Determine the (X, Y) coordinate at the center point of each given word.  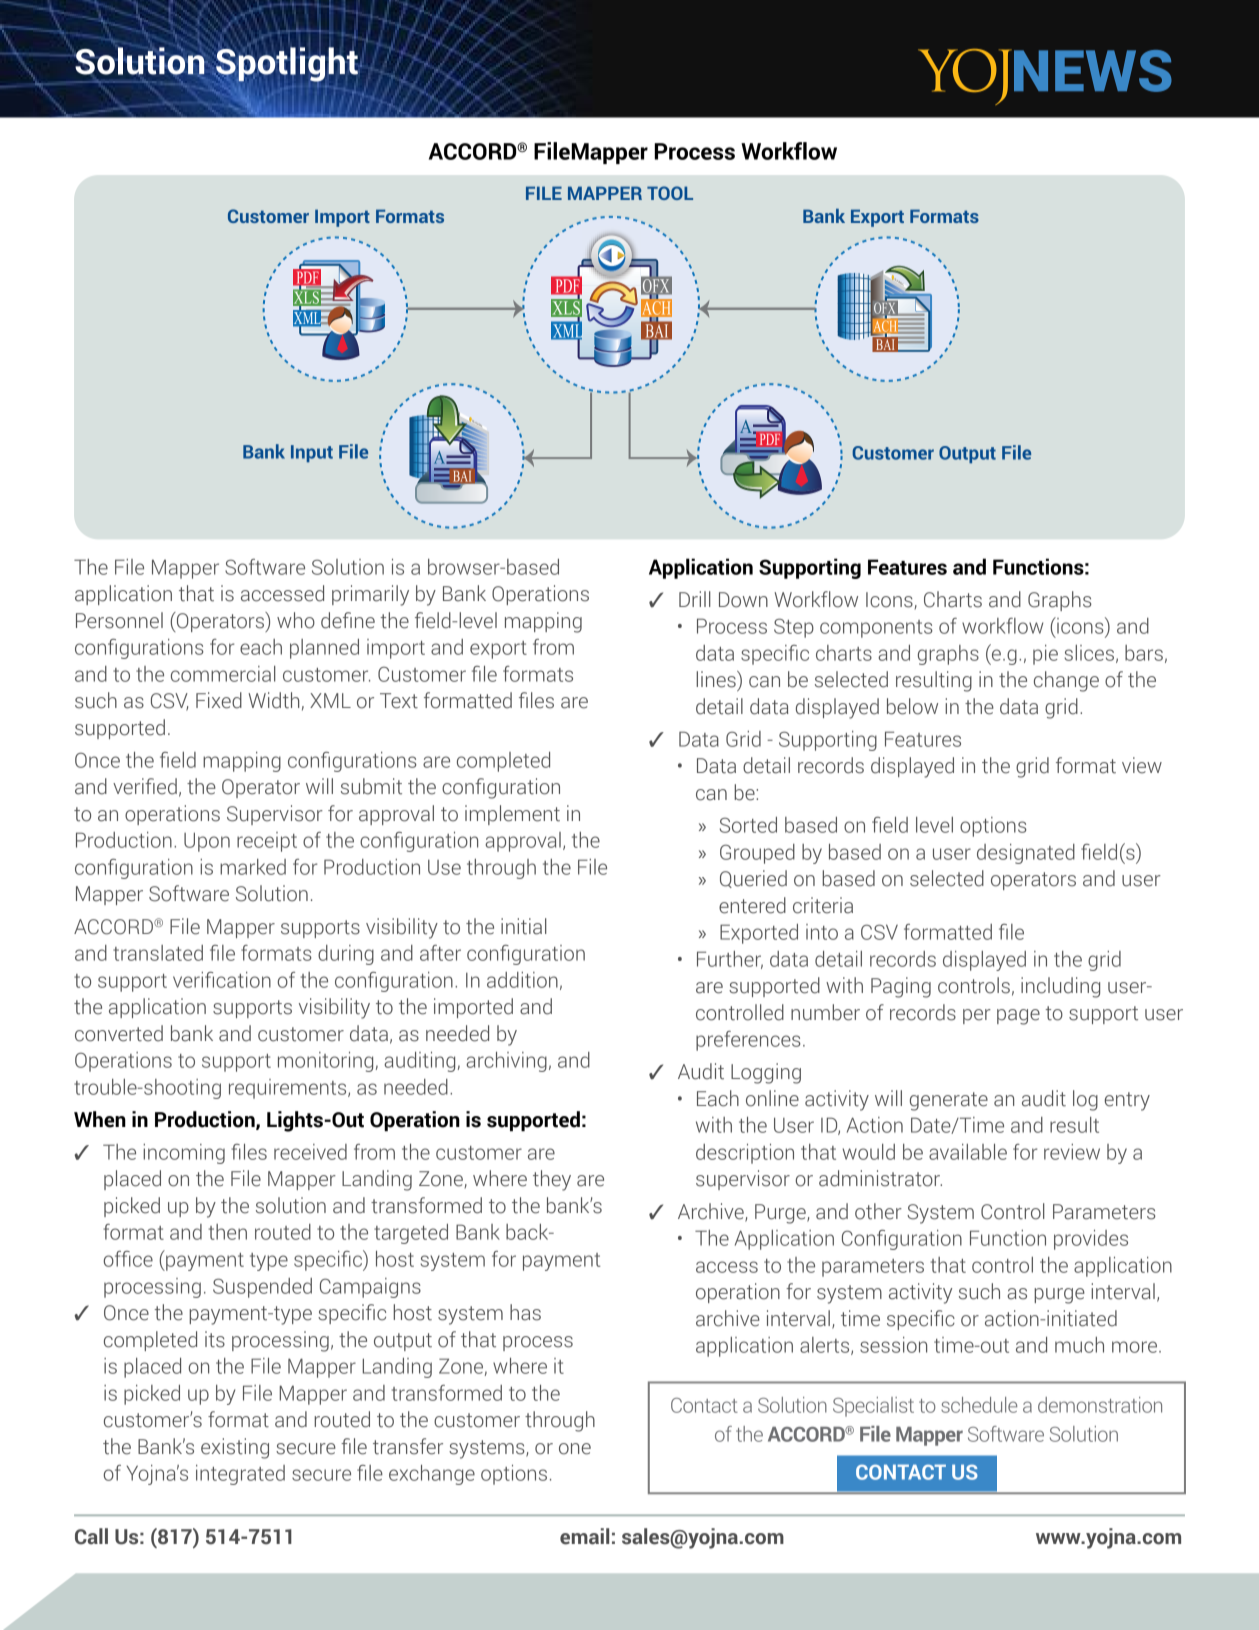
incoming (184, 1154)
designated (1026, 854)
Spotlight (286, 64)
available (968, 1152)
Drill (695, 599)
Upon (207, 842)
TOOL (670, 193)
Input (312, 453)
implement (512, 815)
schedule (979, 1405)
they (552, 1180)
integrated (240, 1475)
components (876, 629)
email (584, 1536)
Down (743, 600)
